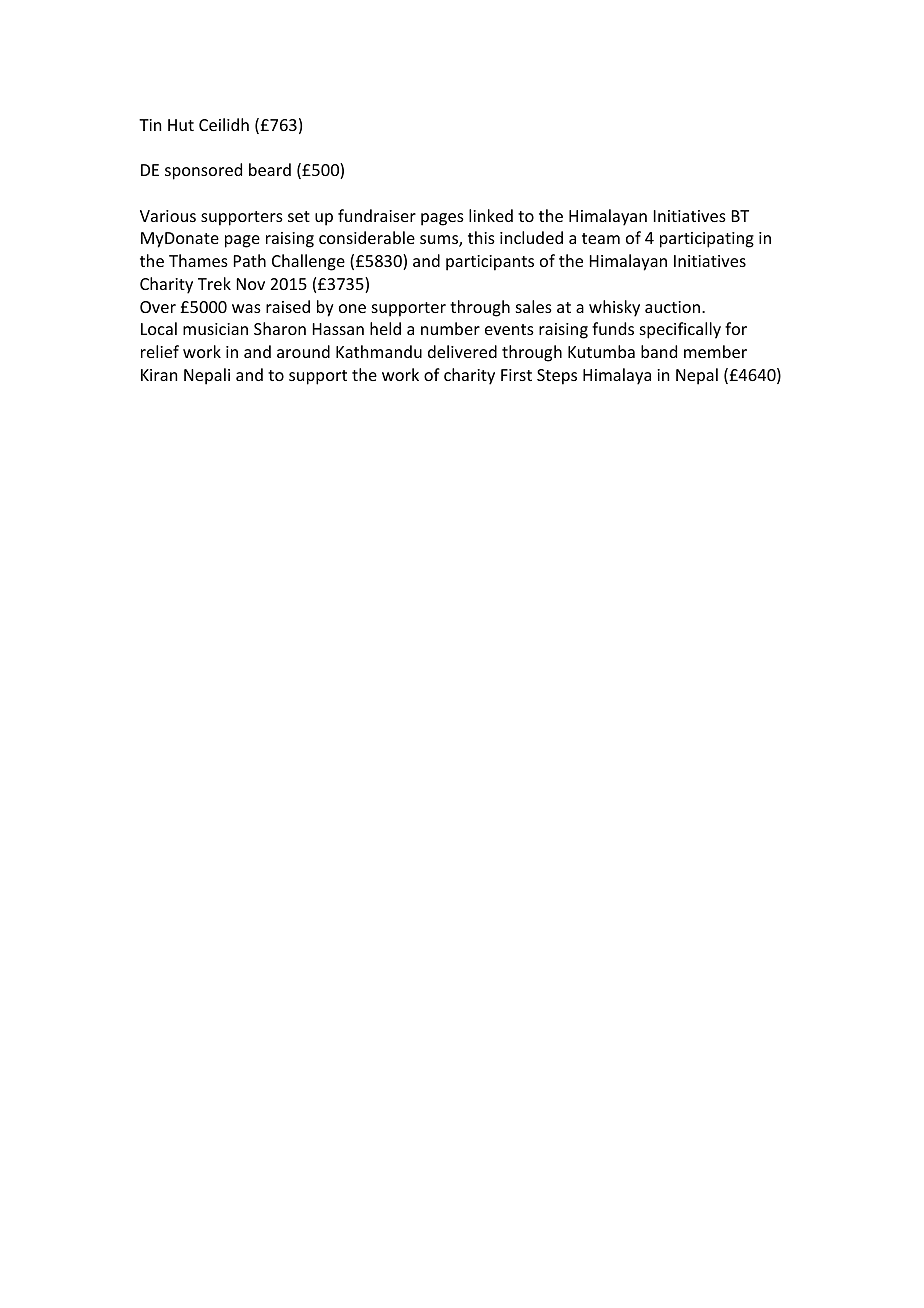 This page has height=1308, width=924. Describe the element at coordinates (270, 169) in the page. I see `beard` at that location.
